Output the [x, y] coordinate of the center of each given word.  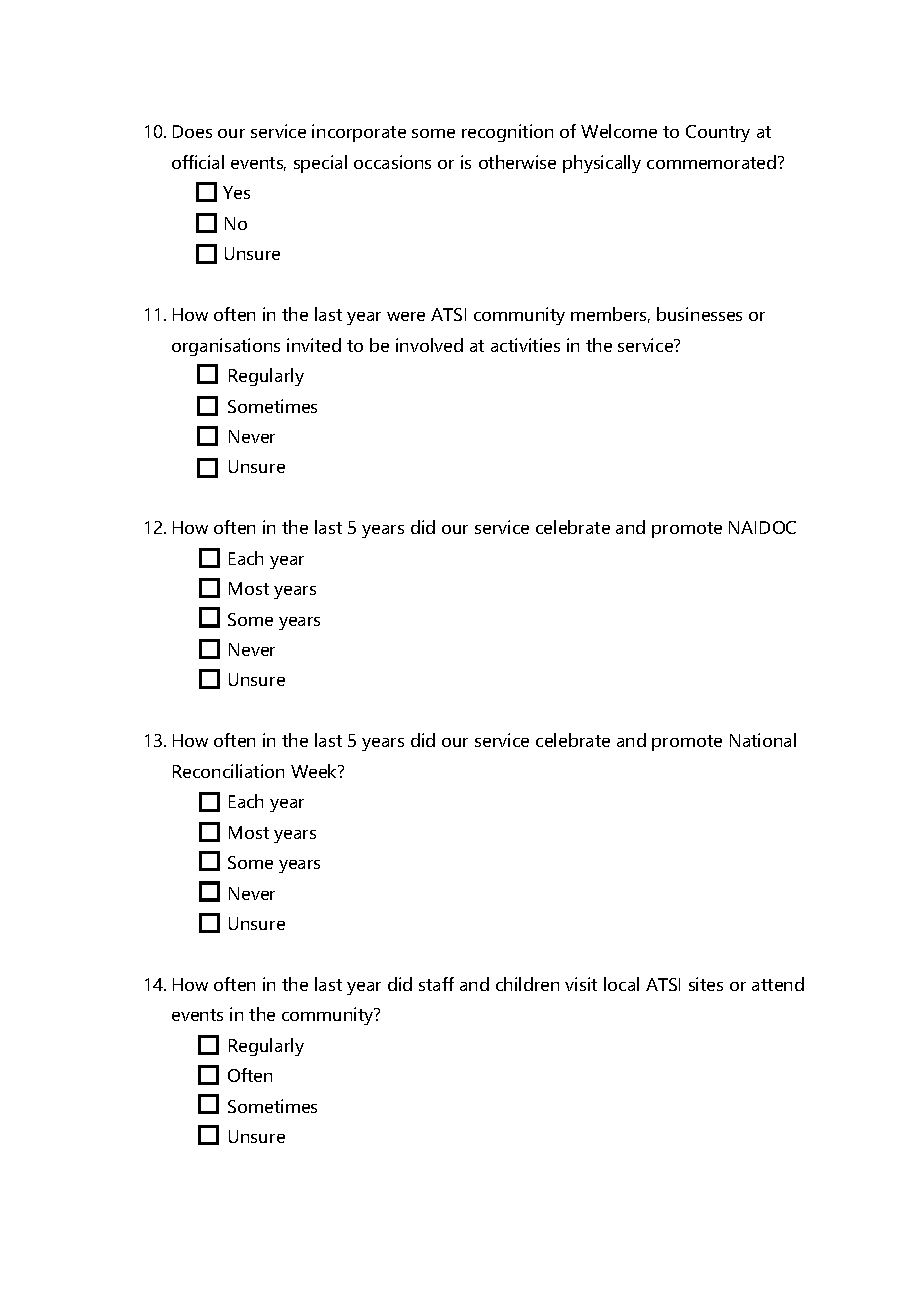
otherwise [517, 162]
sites [706, 984]
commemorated [713, 162]
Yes [236, 192]
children [527, 984]
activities [525, 345]
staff [436, 984]
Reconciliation [228, 771]
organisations [226, 347]
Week [315, 771]
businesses [699, 314]
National [763, 740]
